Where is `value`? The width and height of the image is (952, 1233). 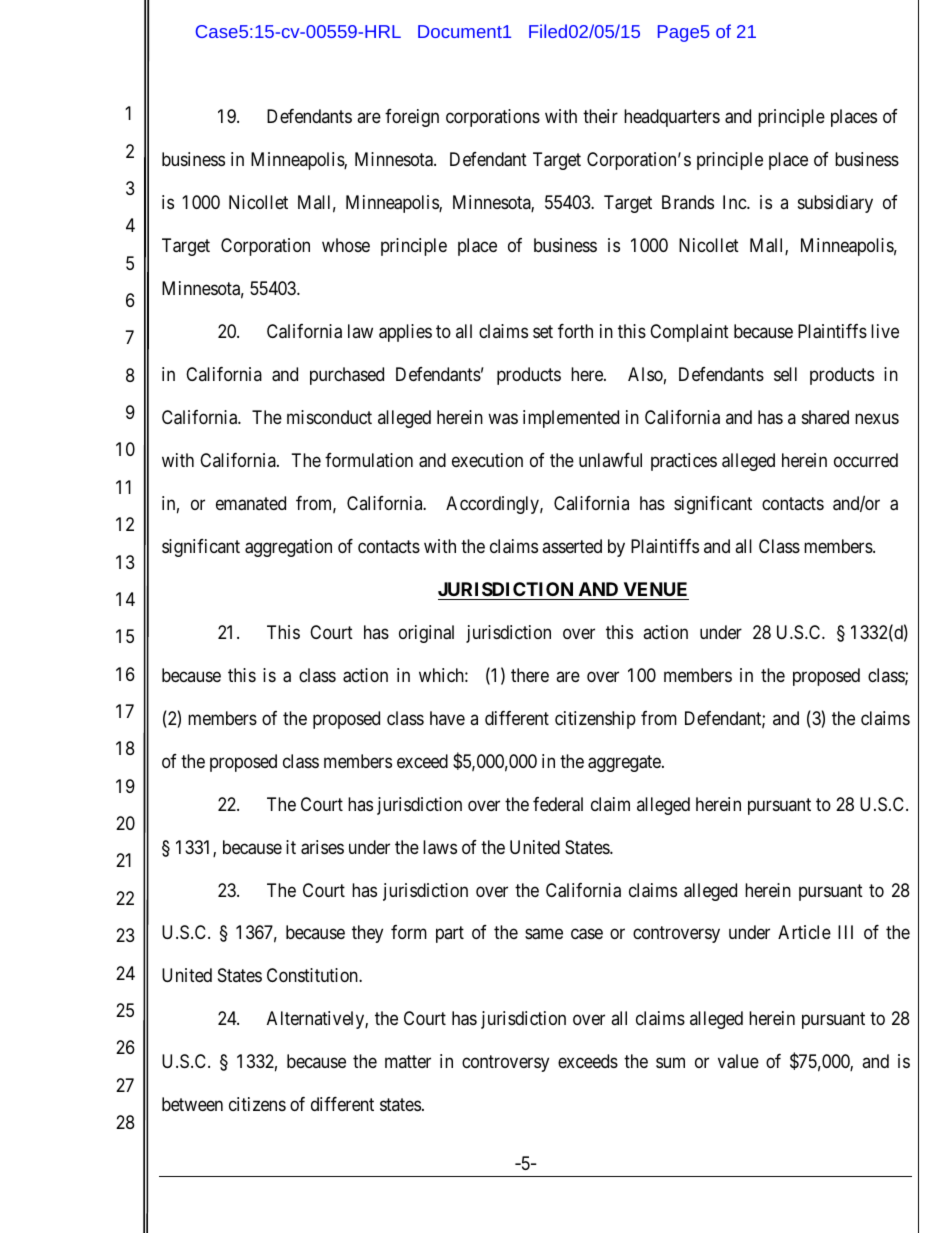
value is located at coordinates (738, 1061).
